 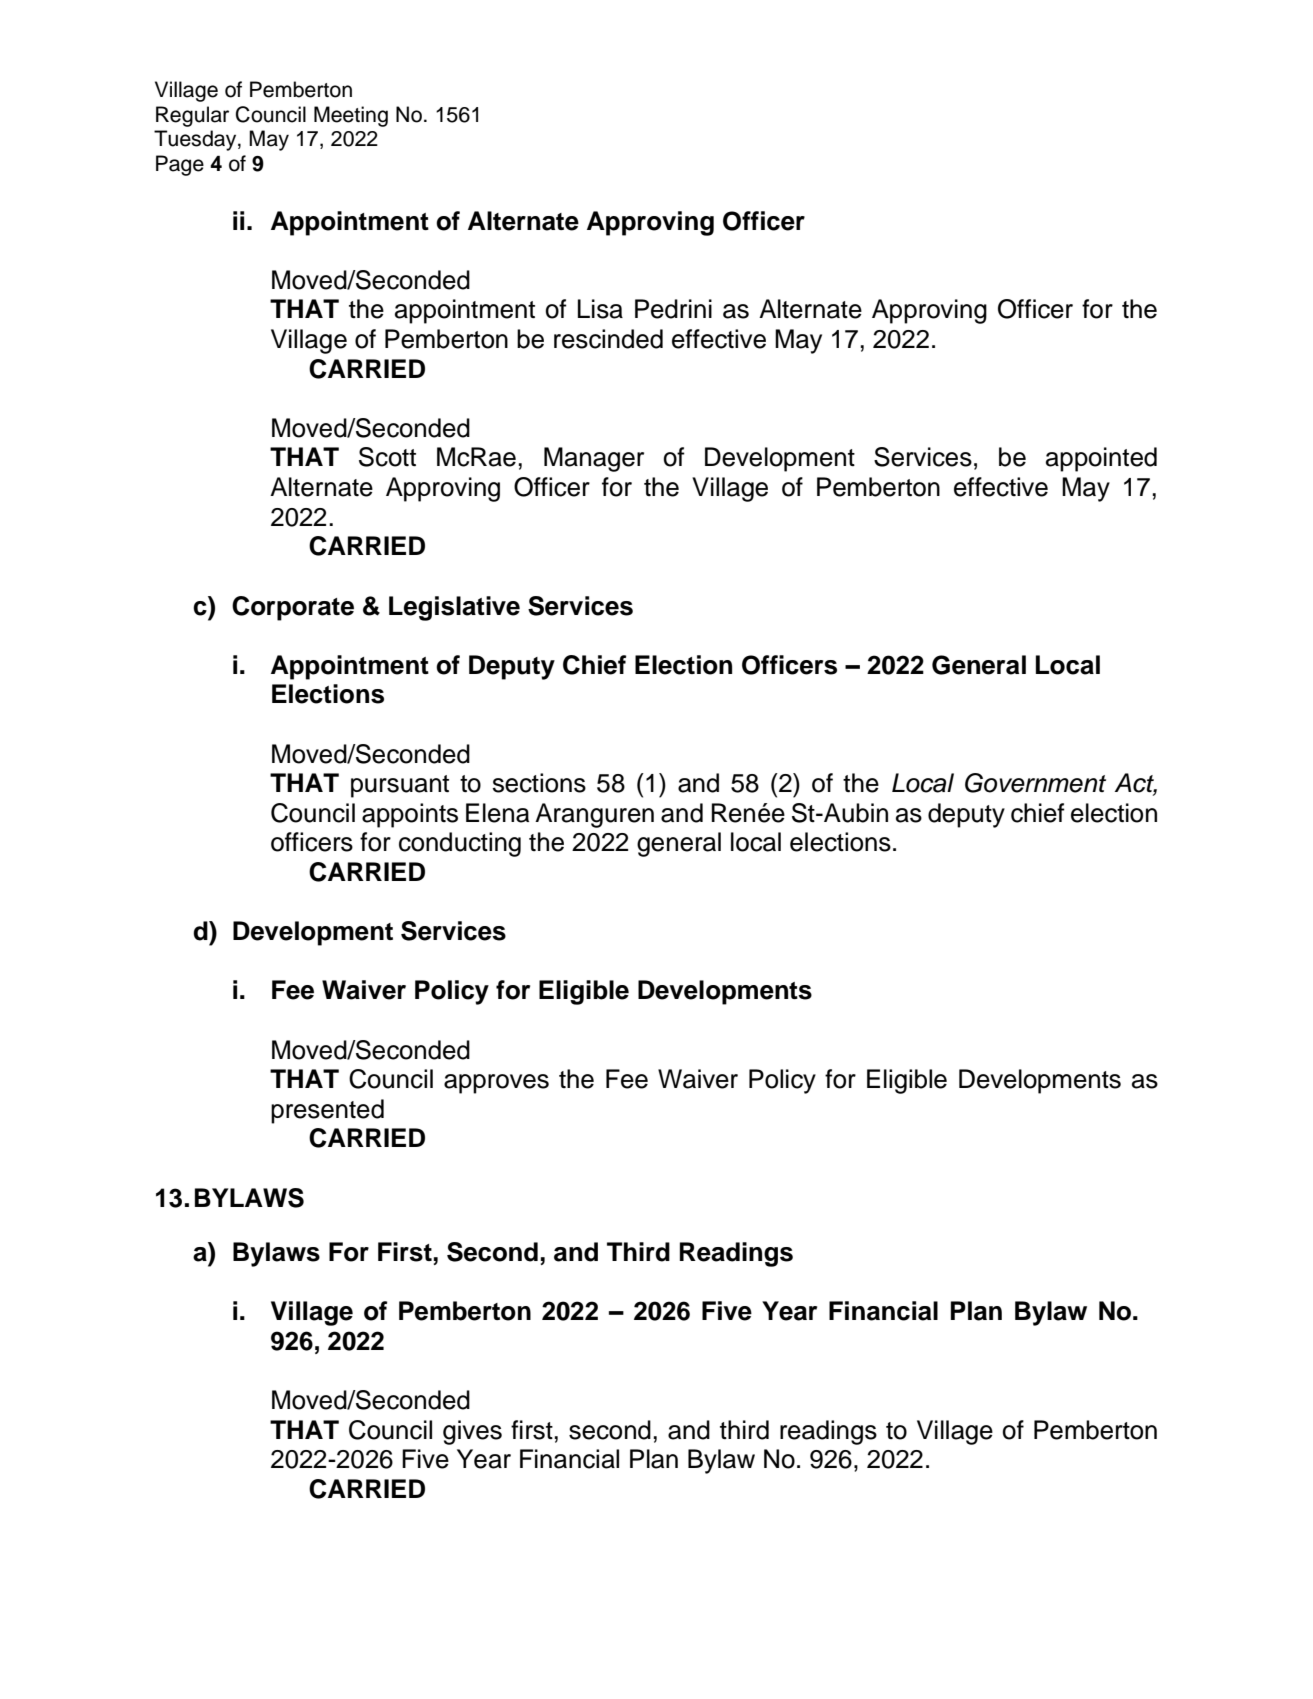 What do you see at coordinates (327, 1111) in the screenshot?
I see `presented` at bounding box center [327, 1111].
